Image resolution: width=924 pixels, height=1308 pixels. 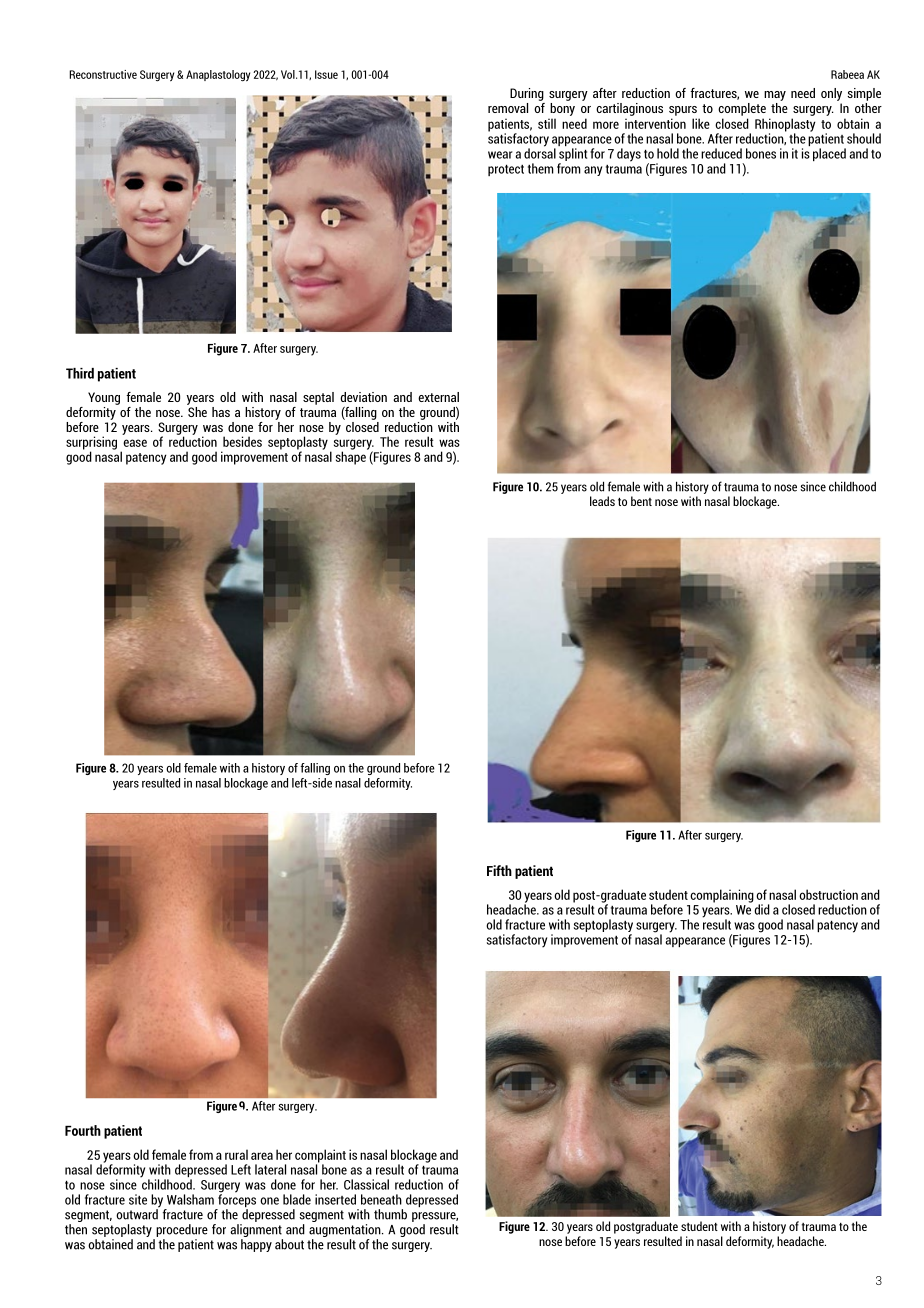 What do you see at coordinates (135, 443) in the screenshot?
I see `ease` at bounding box center [135, 443].
